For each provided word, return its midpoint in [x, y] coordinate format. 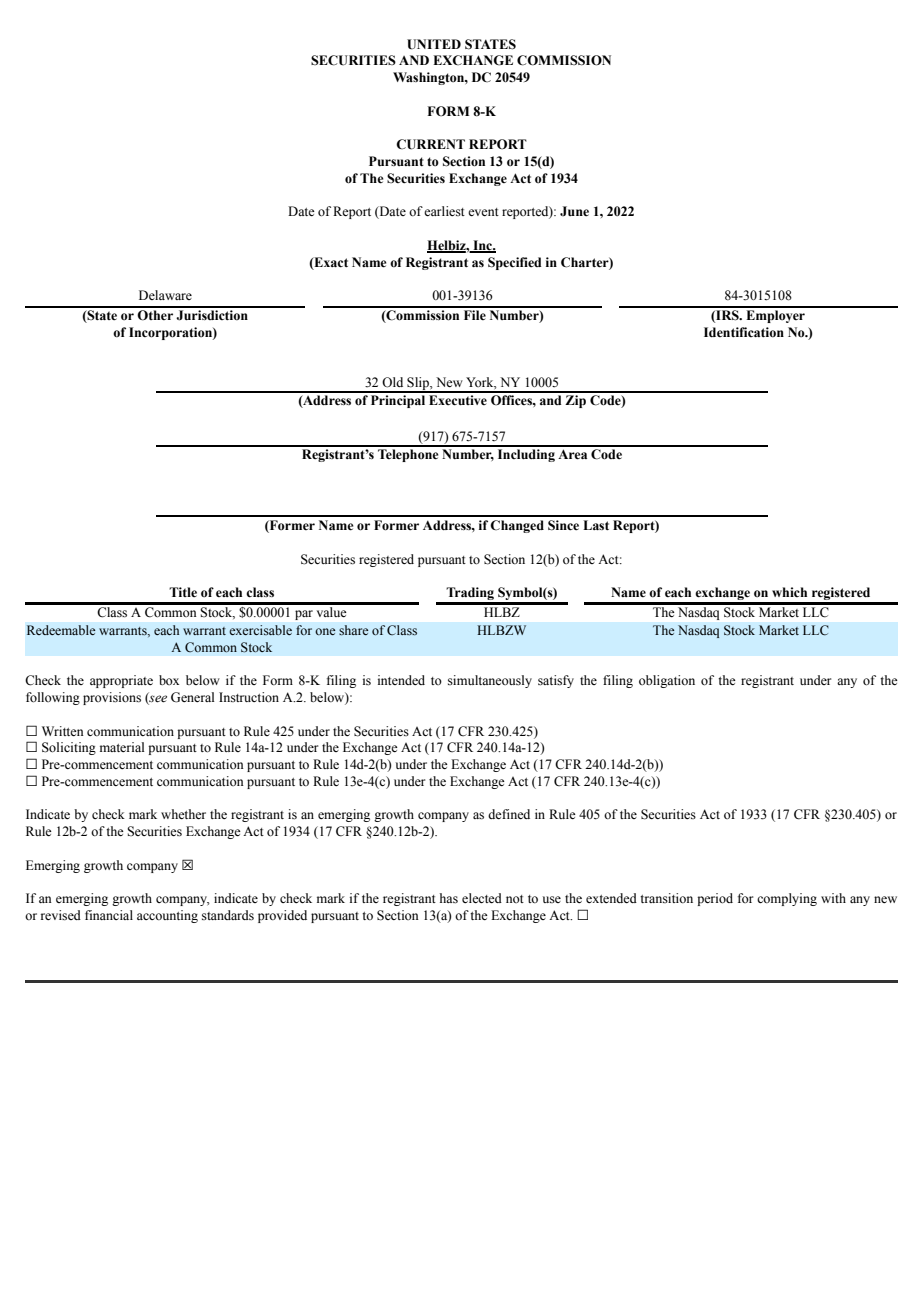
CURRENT [430, 144]
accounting [167, 916]
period [715, 899]
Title [183, 592]
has [449, 898]
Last [596, 525]
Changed [517, 526]
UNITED [434, 44]
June [574, 211]
